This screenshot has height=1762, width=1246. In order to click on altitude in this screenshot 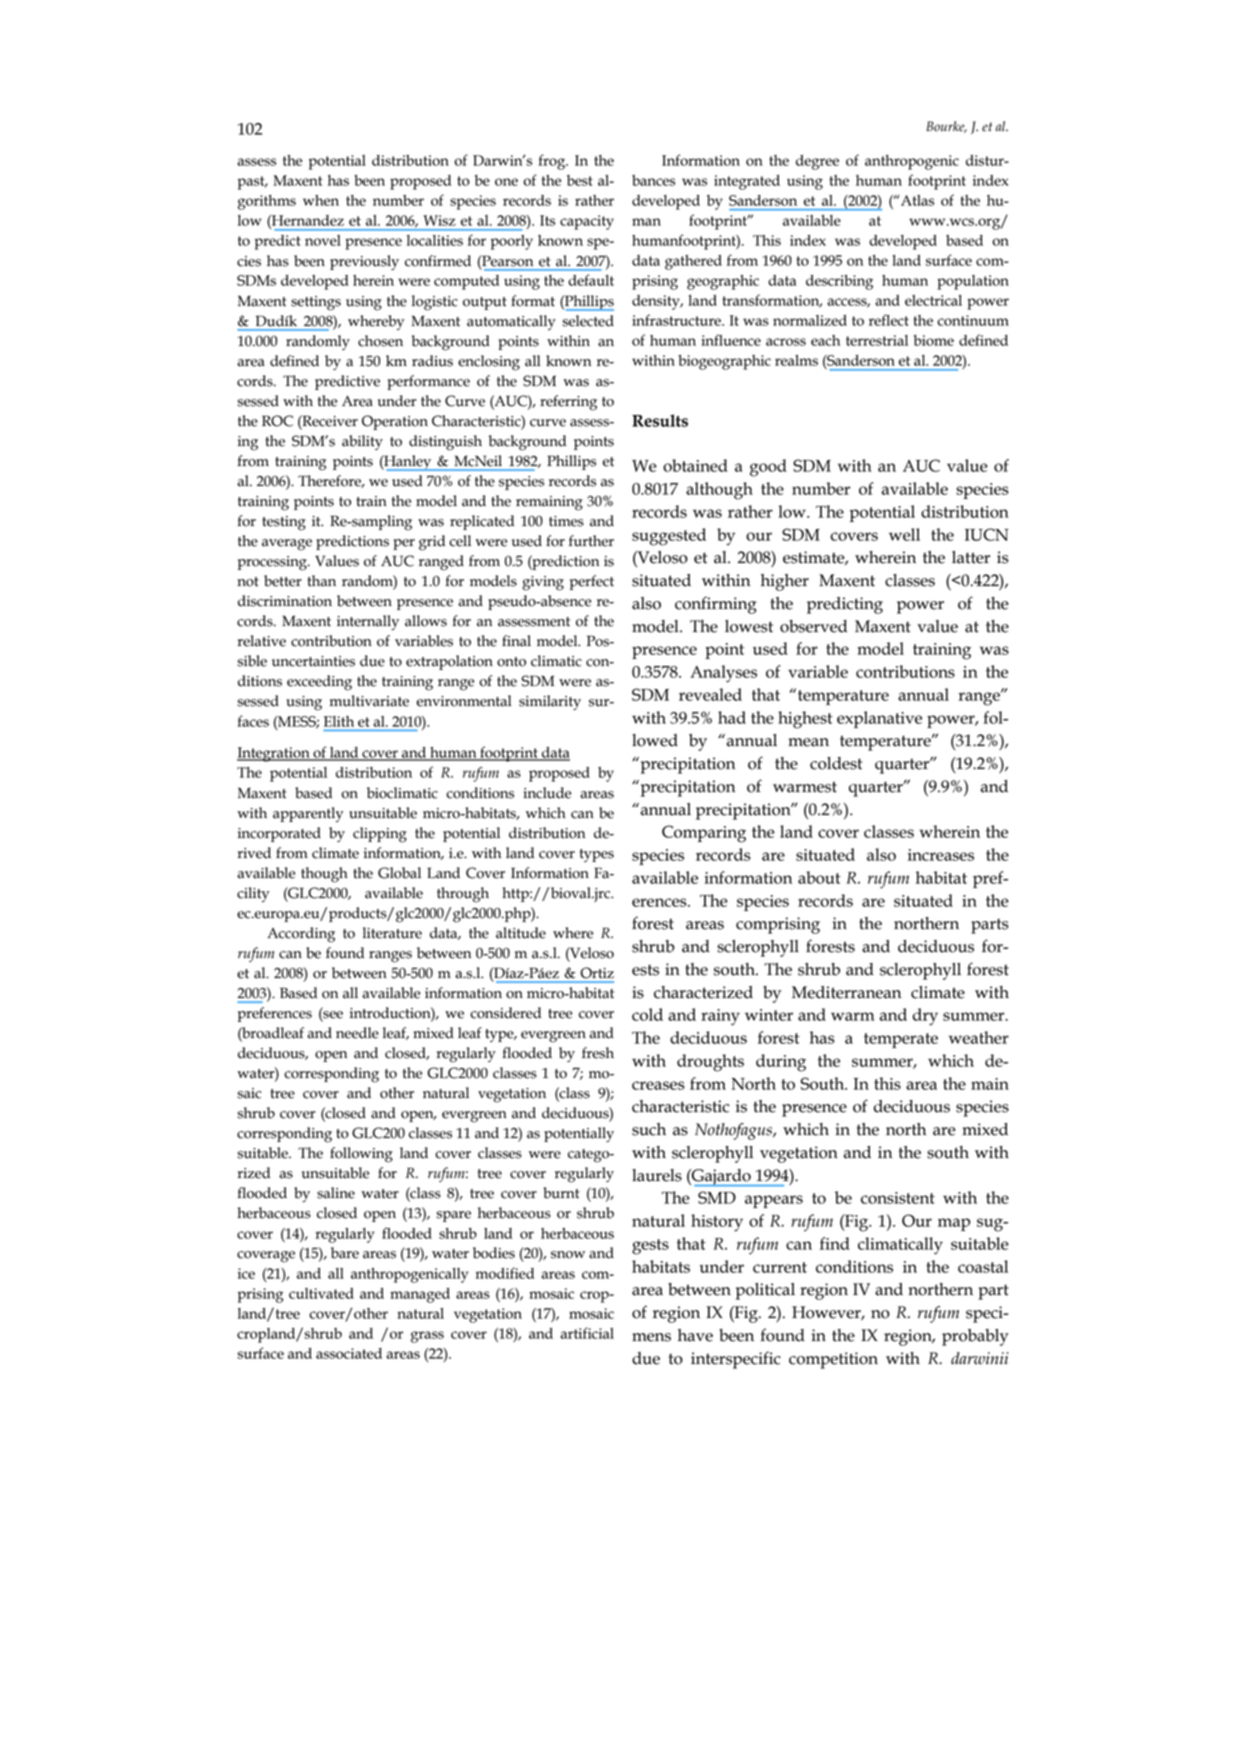, I will do `click(521, 933)`.
